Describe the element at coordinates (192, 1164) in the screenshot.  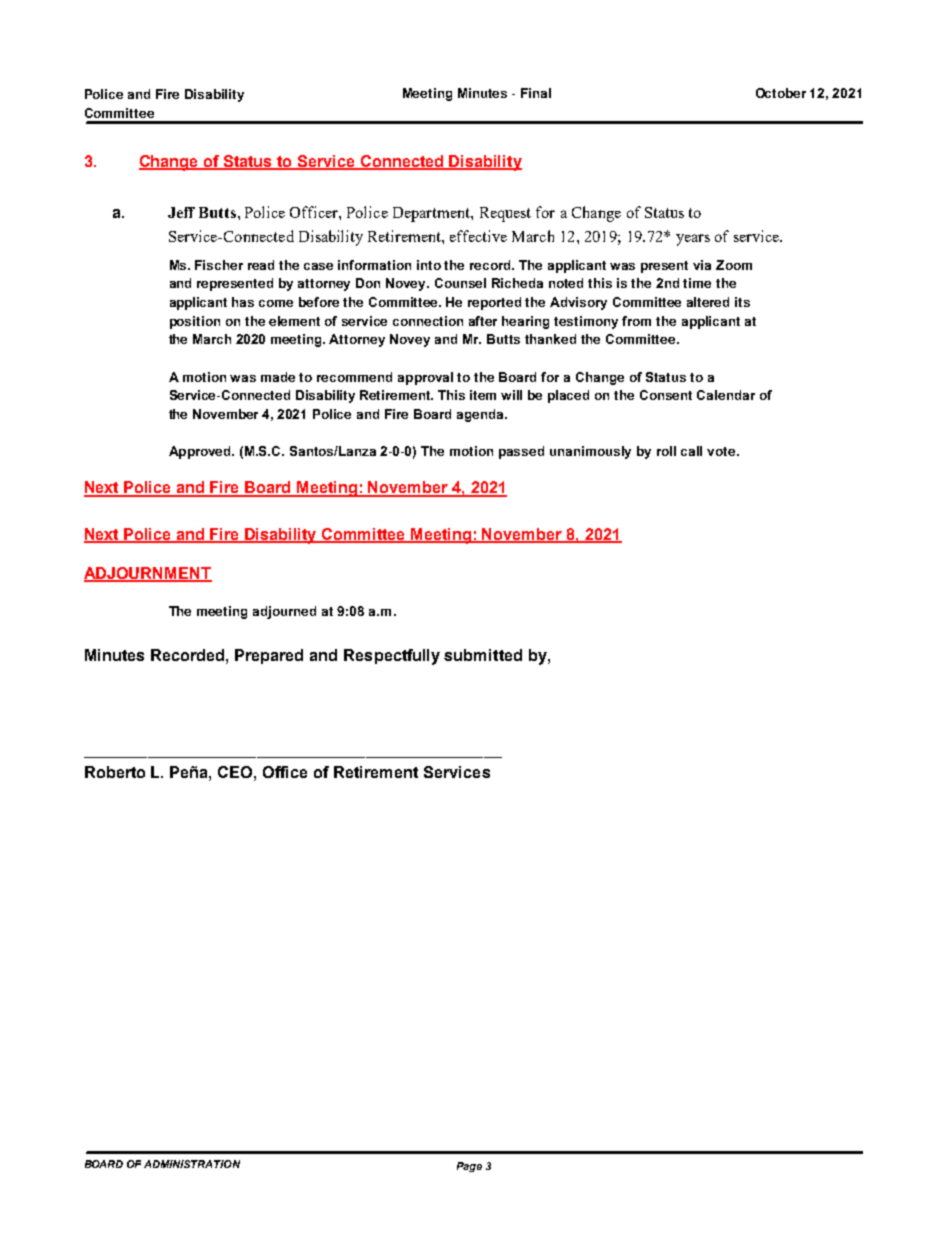
I see `ADMINISTRATION` at that location.
